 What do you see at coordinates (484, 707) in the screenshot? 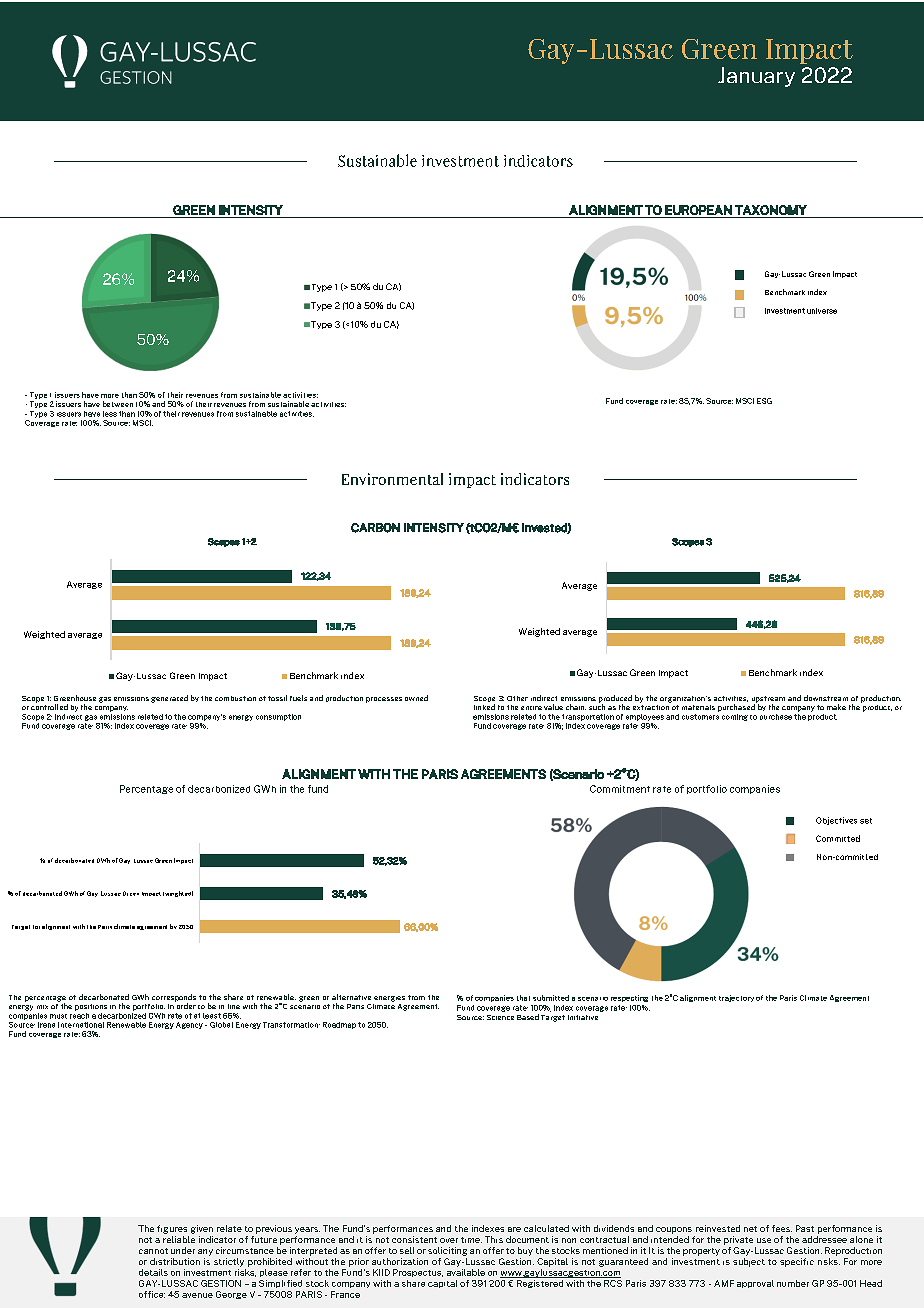
I see `linked` at bounding box center [484, 707].
